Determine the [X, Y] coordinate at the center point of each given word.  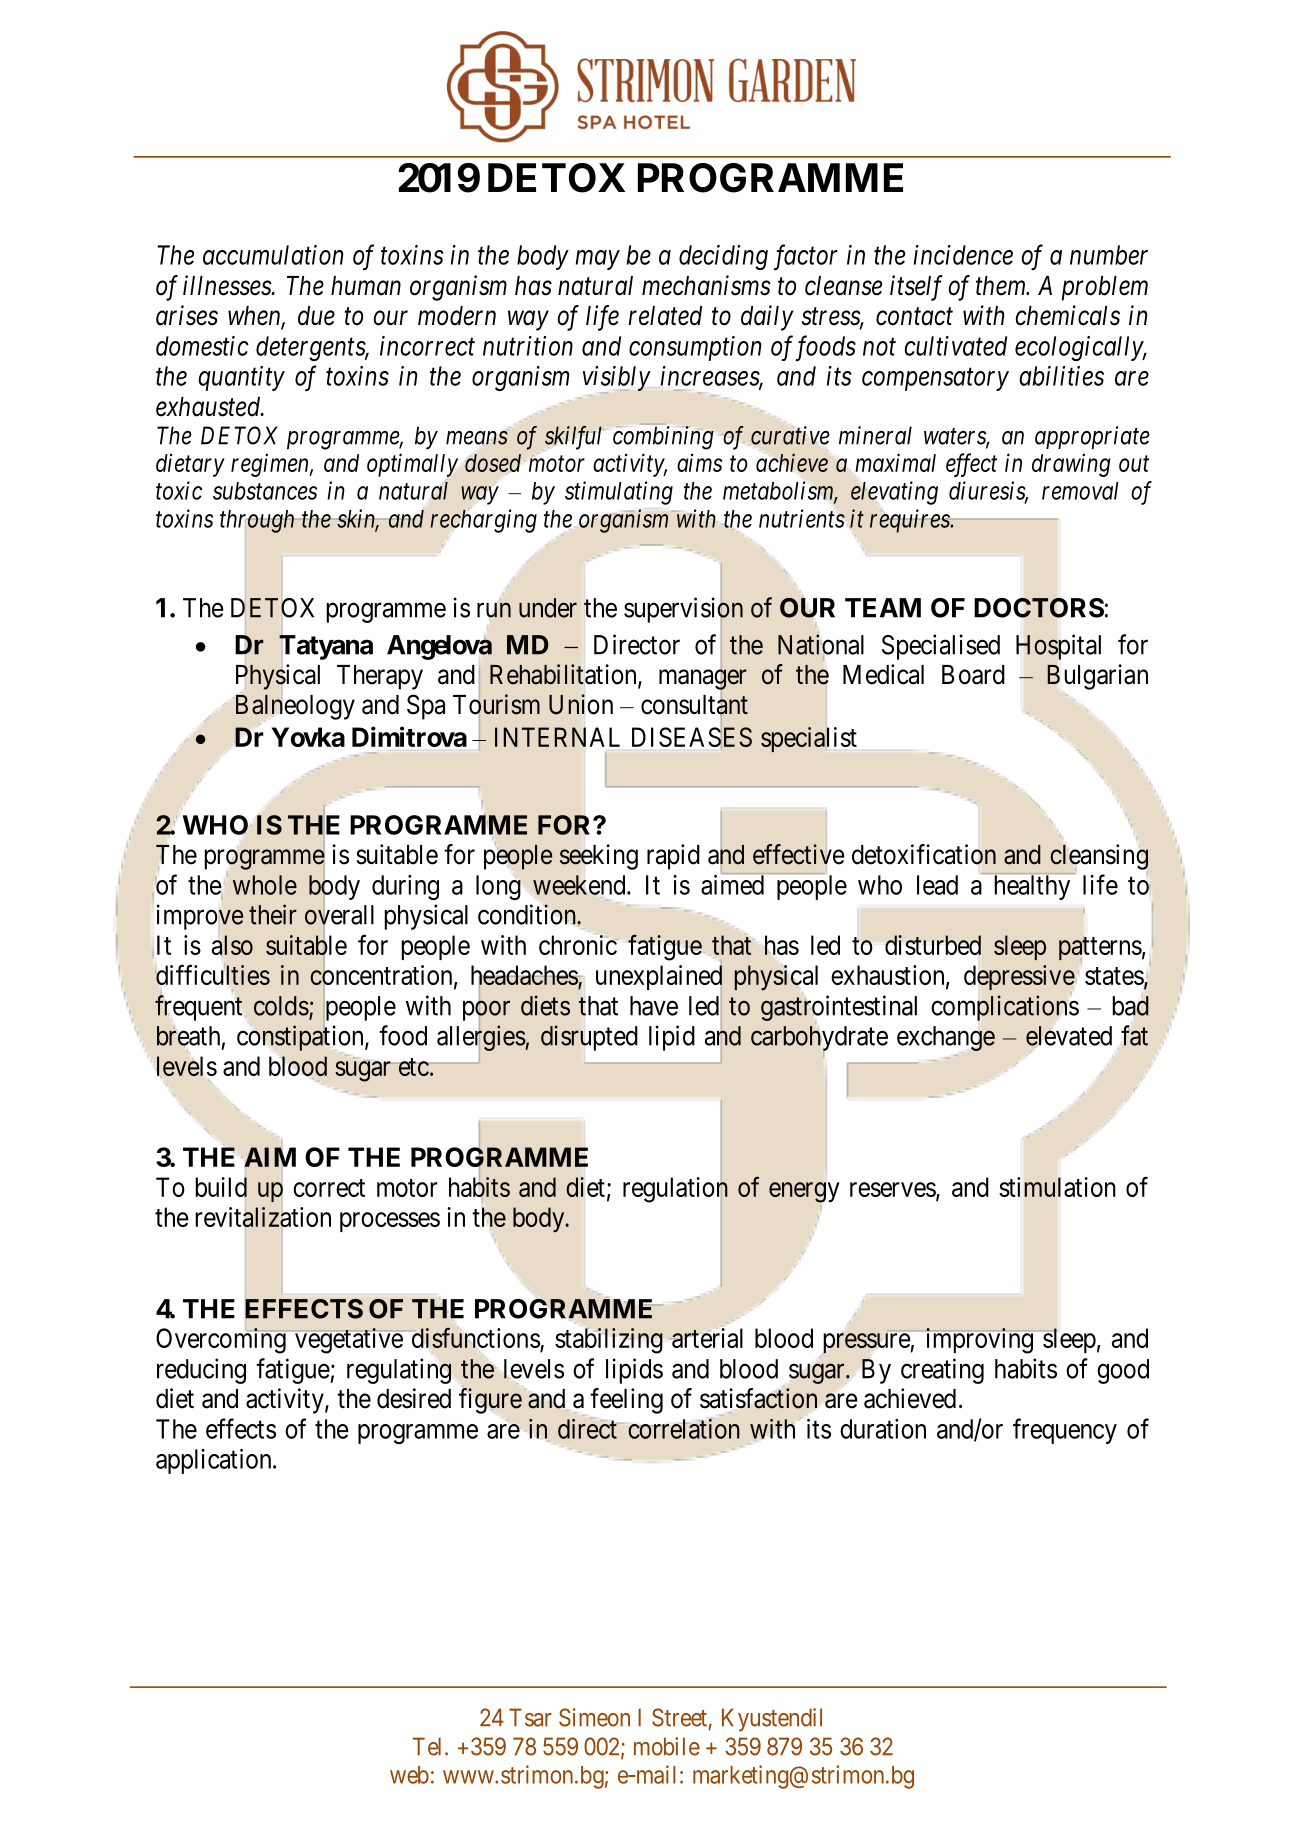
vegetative [348, 1341]
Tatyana [326, 648]
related [665, 316]
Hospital [1058, 647]
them [1002, 286]
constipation [301, 1038]
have [654, 1006]
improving [979, 1341]
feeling [626, 1401]
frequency [1065, 1431]
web [409, 1775]
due [316, 316]
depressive [1019, 977]
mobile [667, 1746]
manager [703, 681]
